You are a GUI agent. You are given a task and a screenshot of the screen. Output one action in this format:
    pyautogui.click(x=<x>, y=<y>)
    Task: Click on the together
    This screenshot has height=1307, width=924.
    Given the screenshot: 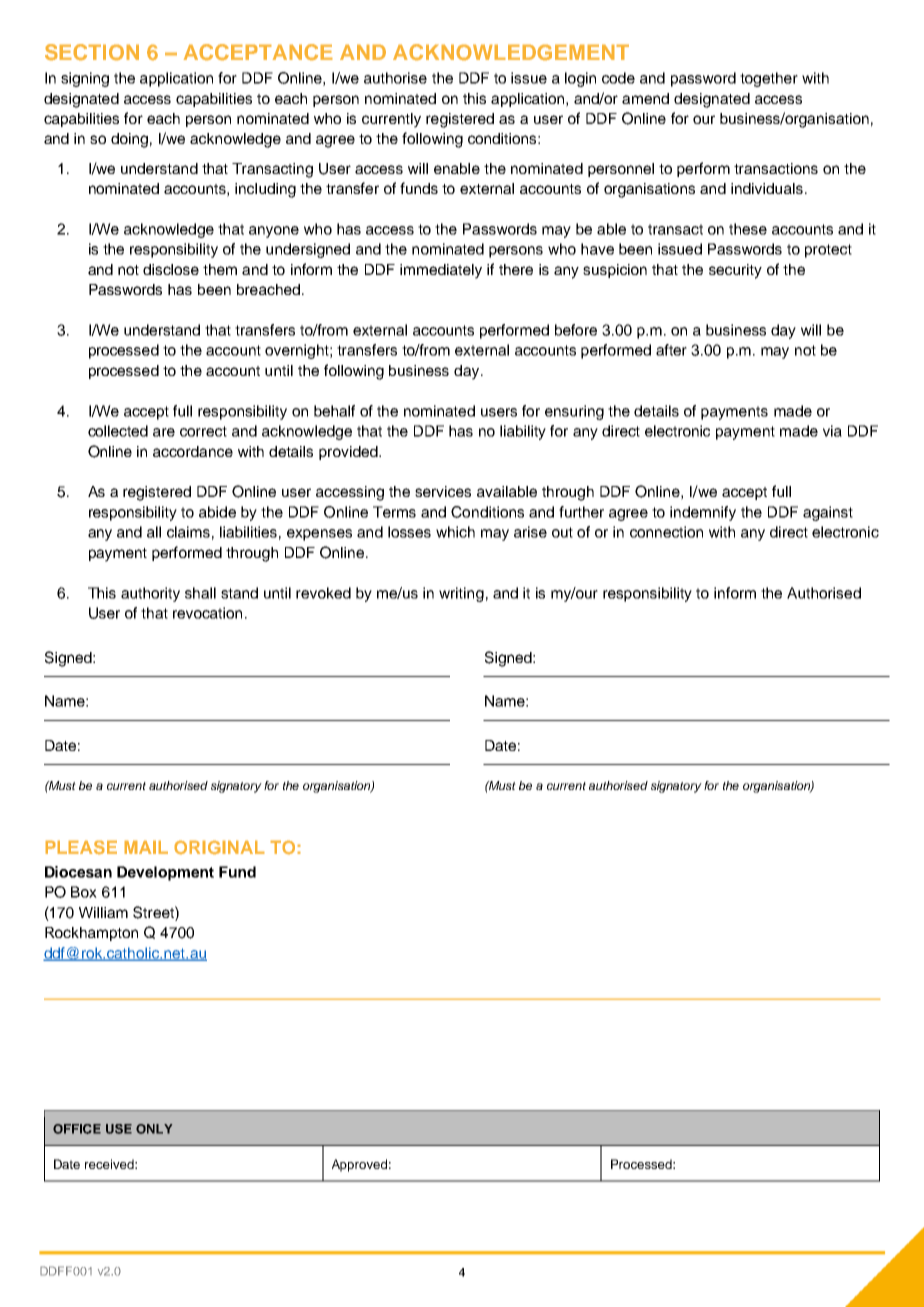 What is the action you would take?
    pyautogui.click(x=769, y=79)
